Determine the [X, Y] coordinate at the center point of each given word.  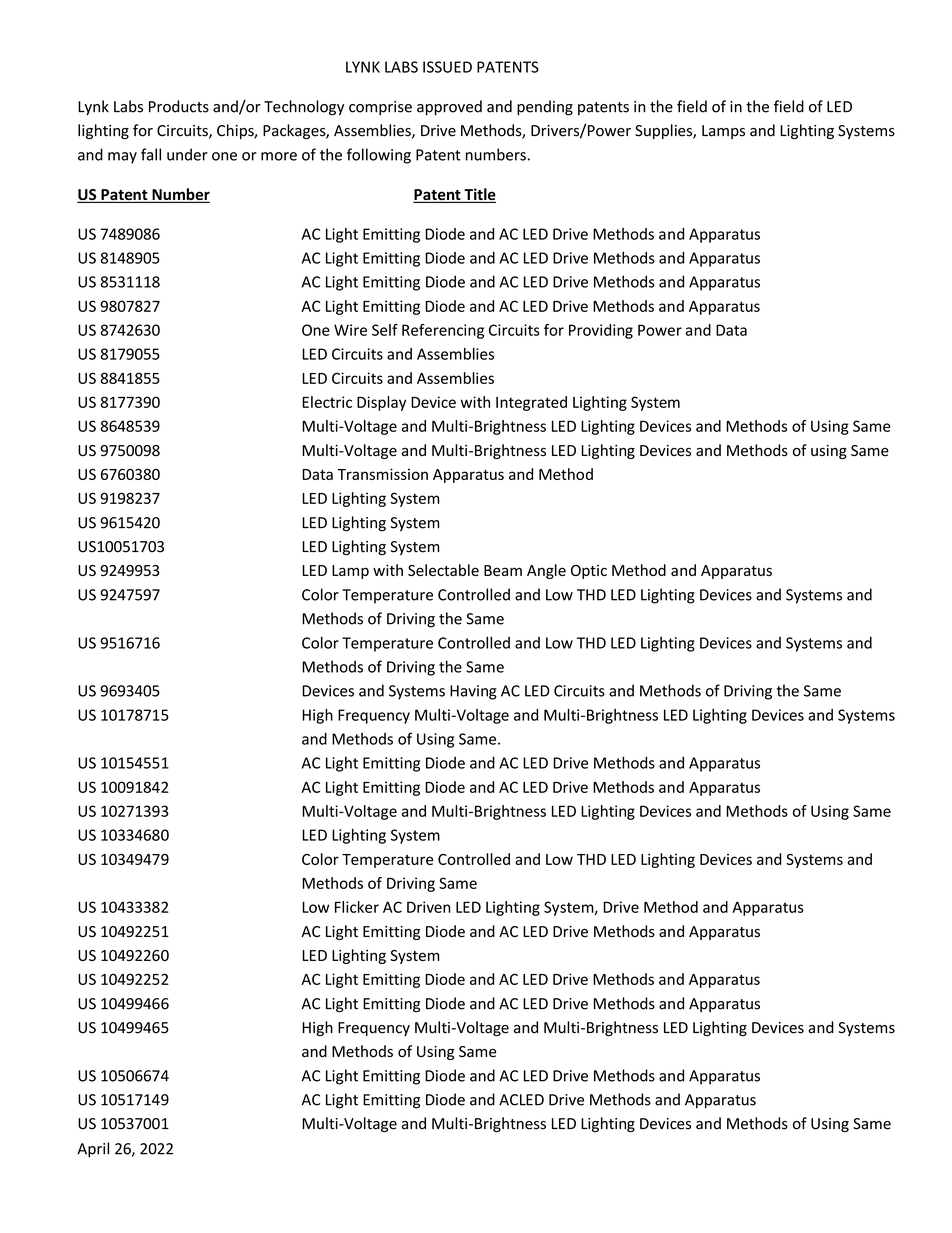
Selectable [443, 570]
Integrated [531, 403]
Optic [589, 572]
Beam [503, 570]
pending [545, 108]
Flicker [357, 907]
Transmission [382, 474]
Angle [546, 571]
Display [381, 403]
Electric [327, 402]
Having [473, 692]
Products [179, 106]
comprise [380, 108]
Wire [350, 330]
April [93, 1150]
